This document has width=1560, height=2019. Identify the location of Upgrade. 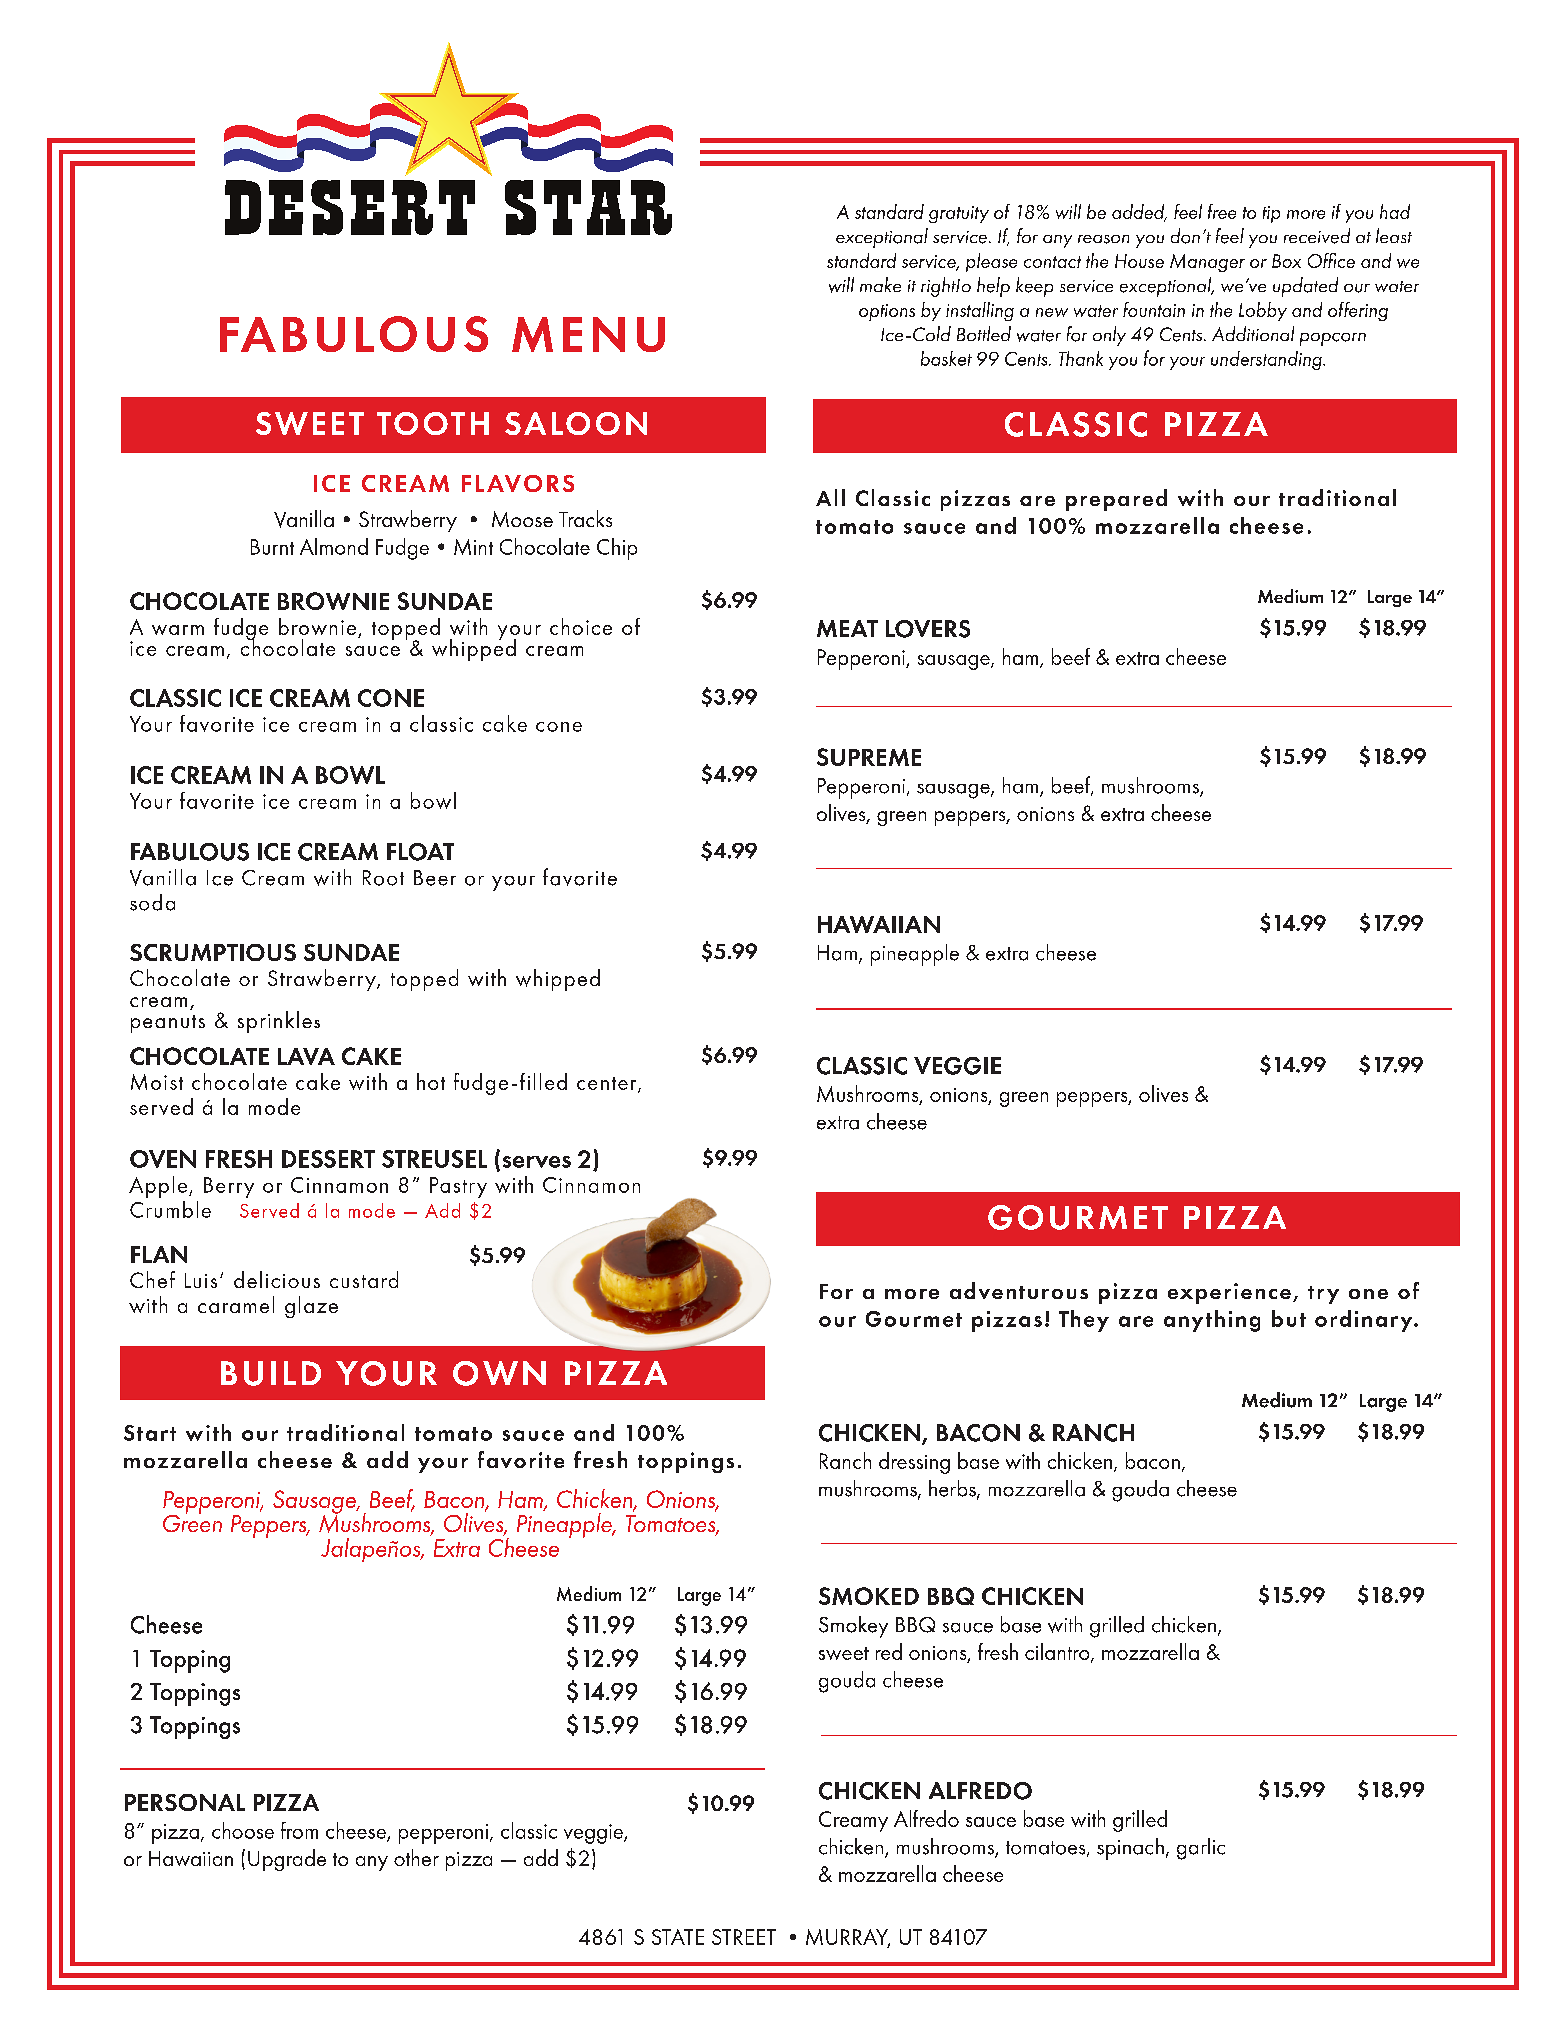
(287, 1860).
